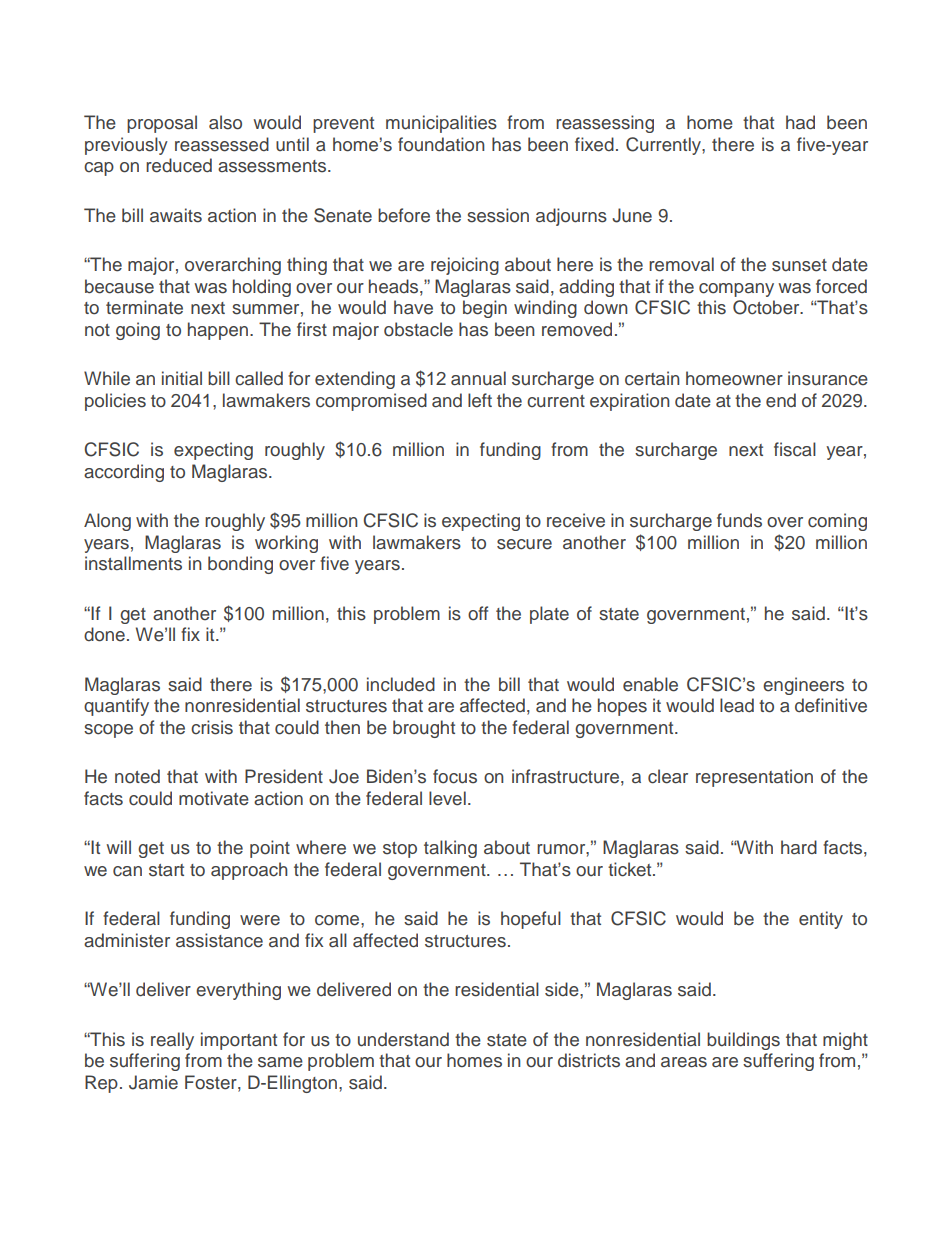  Describe the element at coordinates (441, 144) in the screenshot. I see `foundation` at that location.
